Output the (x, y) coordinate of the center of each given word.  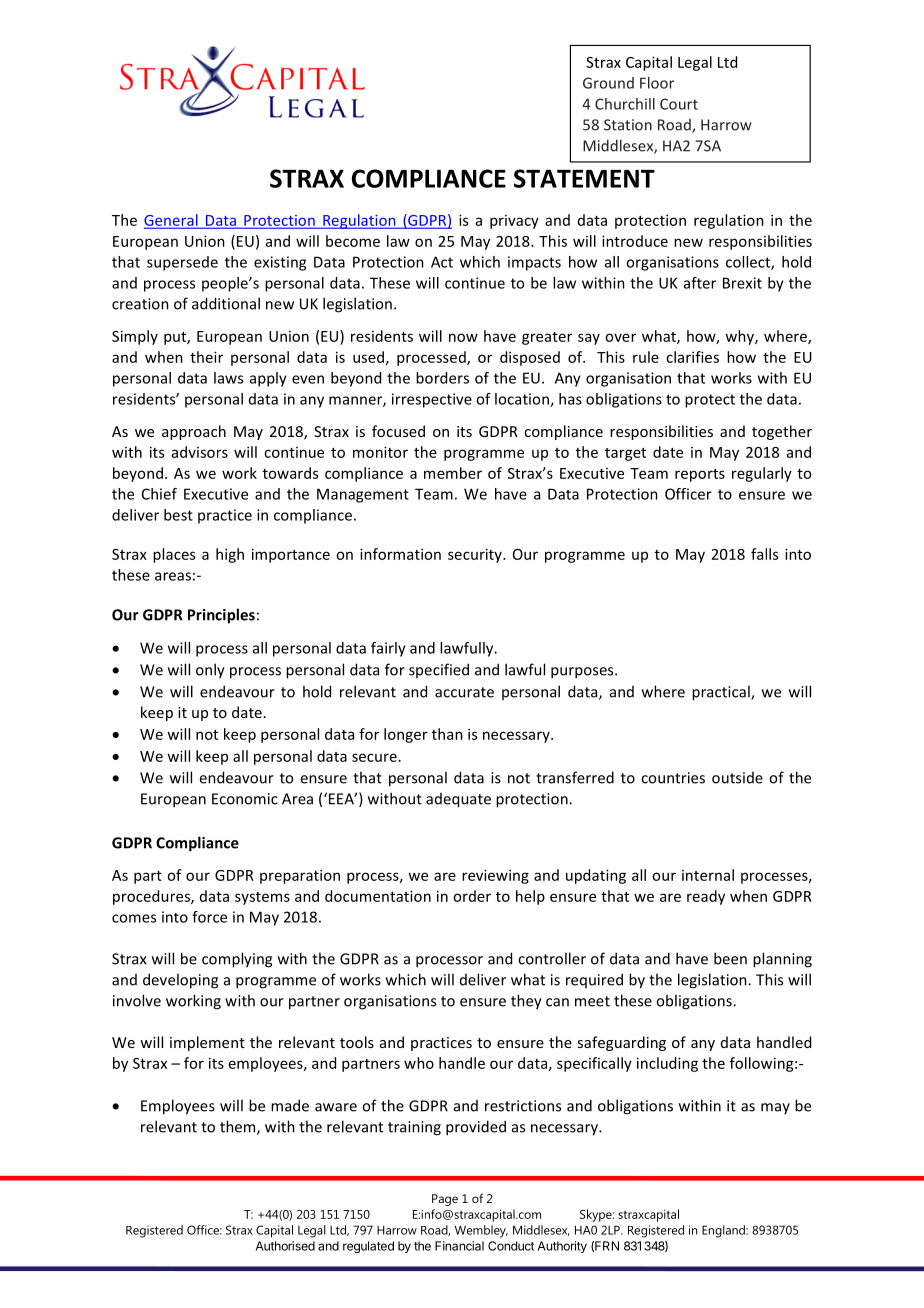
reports (700, 475)
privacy (514, 222)
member (453, 473)
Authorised (285, 1246)
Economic (245, 799)
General (172, 221)
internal (708, 875)
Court (679, 104)
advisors (200, 452)
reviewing (495, 876)
